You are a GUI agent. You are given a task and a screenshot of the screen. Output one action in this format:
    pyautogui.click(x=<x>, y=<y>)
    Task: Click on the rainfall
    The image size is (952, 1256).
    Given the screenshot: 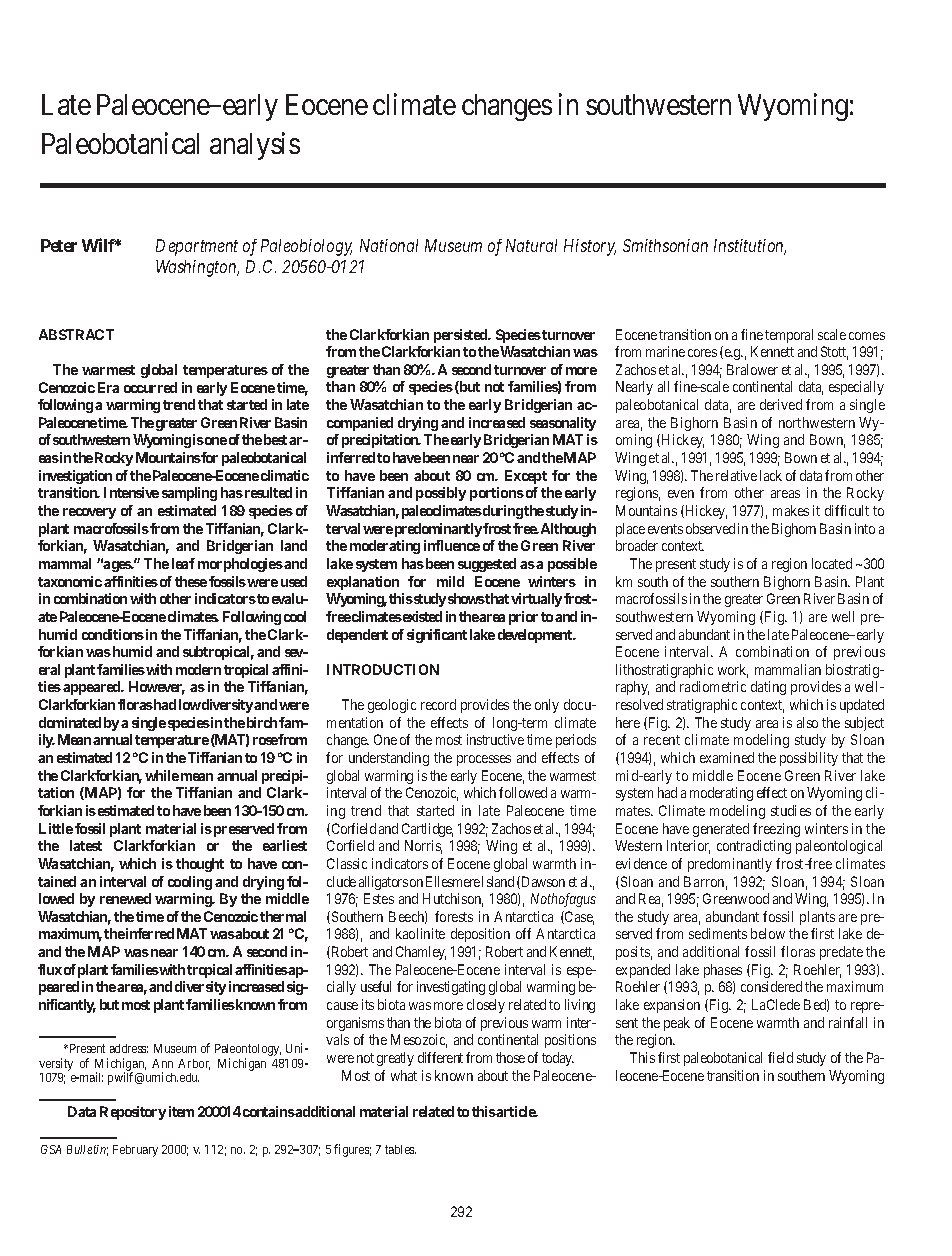 What is the action you would take?
    pyautogui.click(x=848, y=1022)
